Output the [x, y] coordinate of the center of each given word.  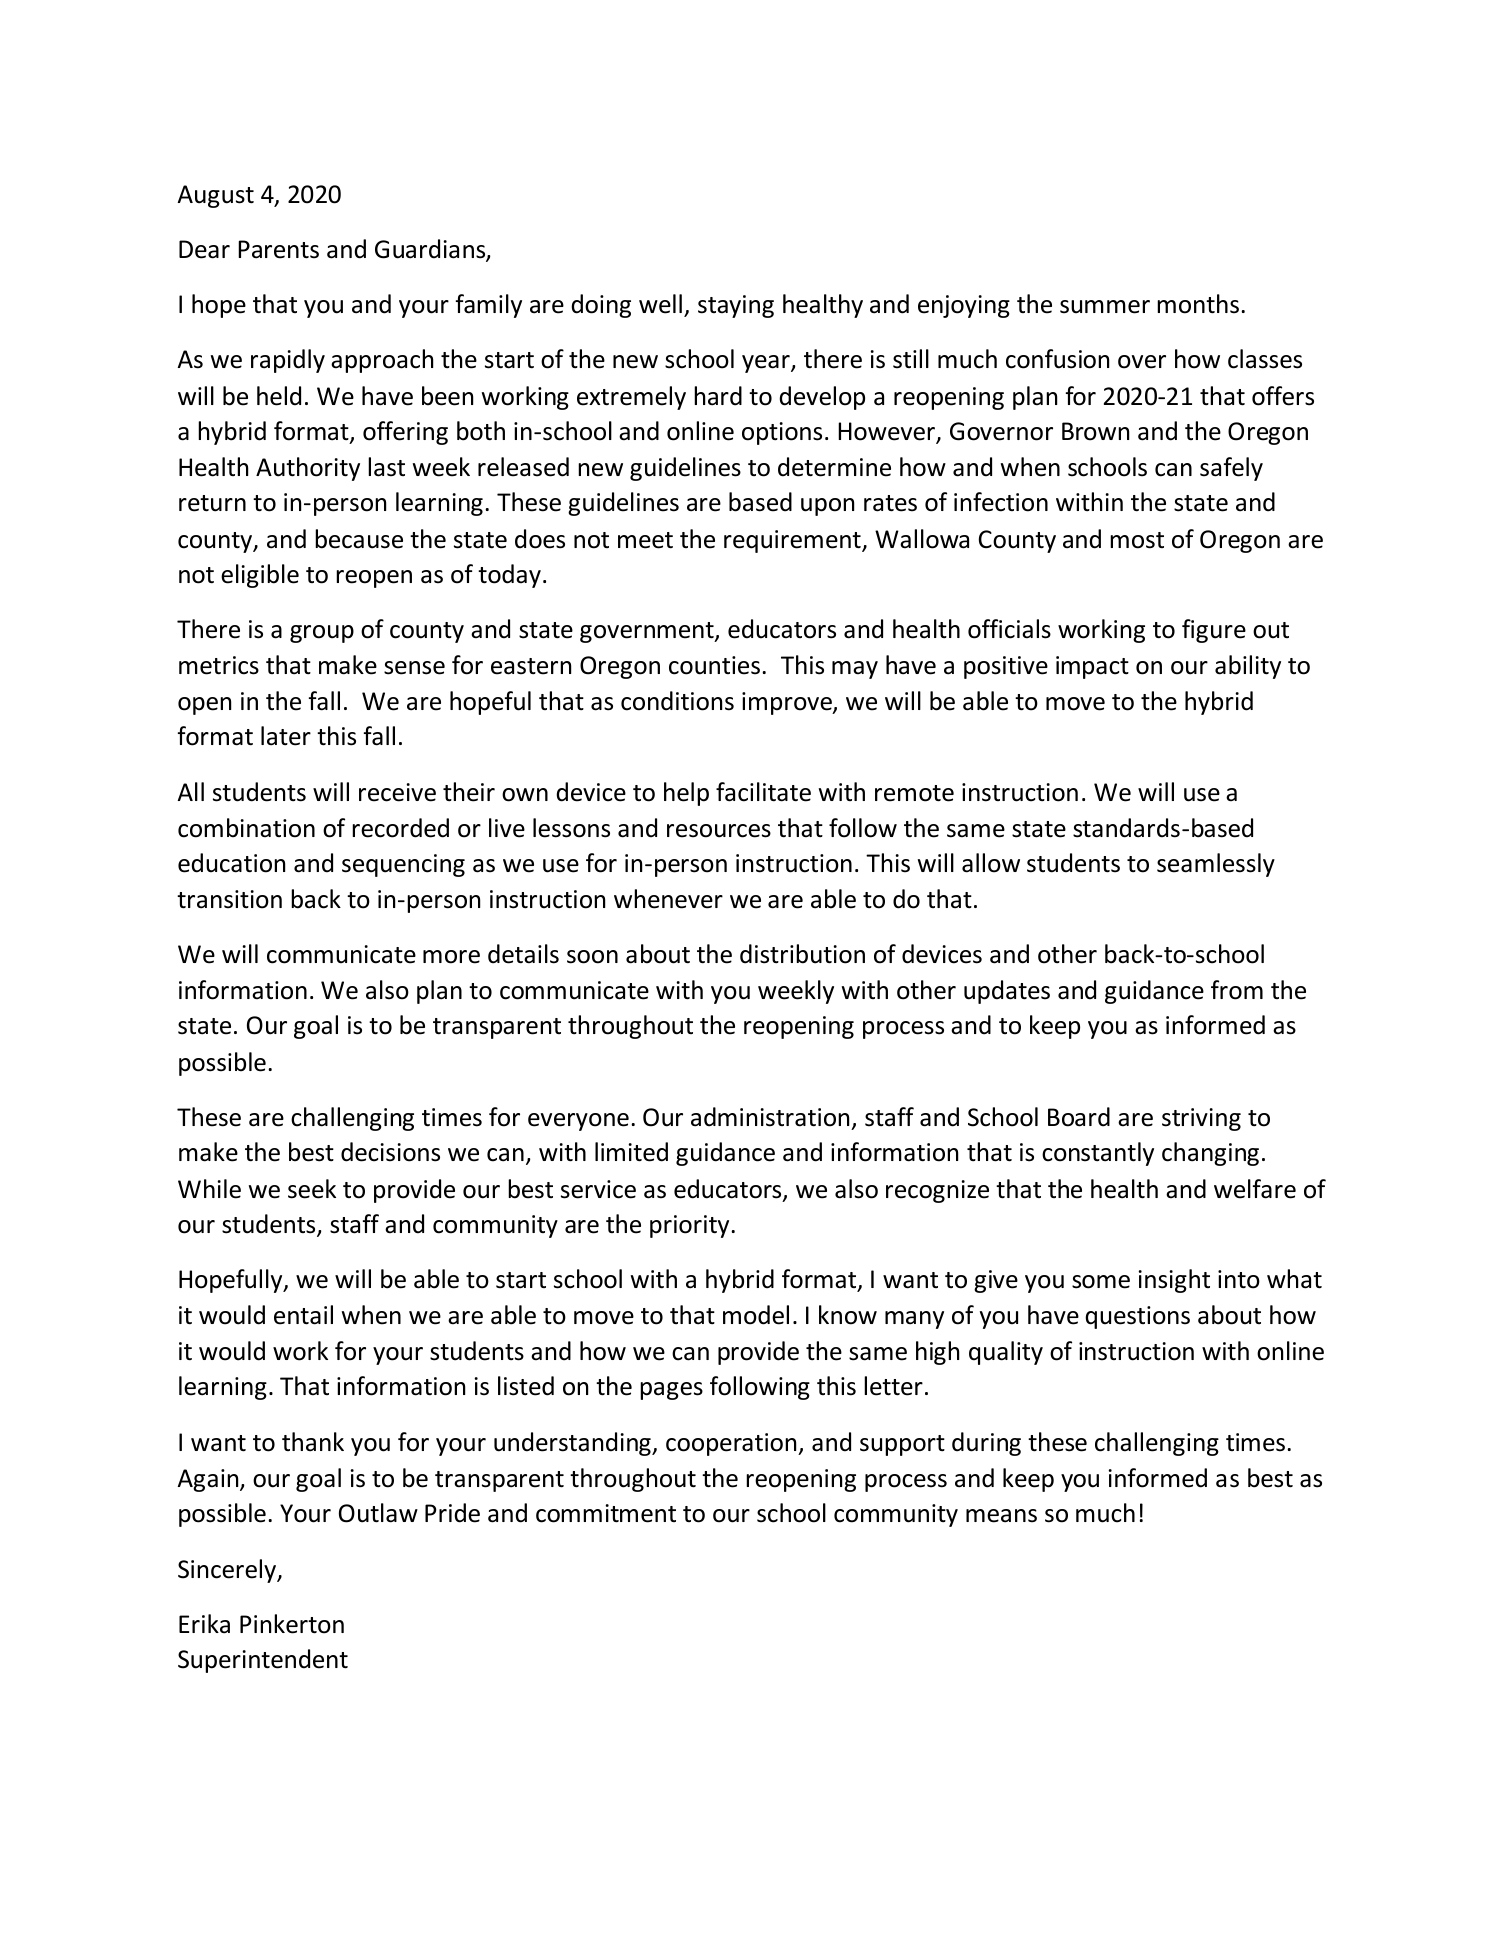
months [1198, 304]
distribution [802, 954]
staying [736, 306]
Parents [278, 249]
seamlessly [1216, 865]
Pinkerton [292, 1624]
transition [229, 899]
